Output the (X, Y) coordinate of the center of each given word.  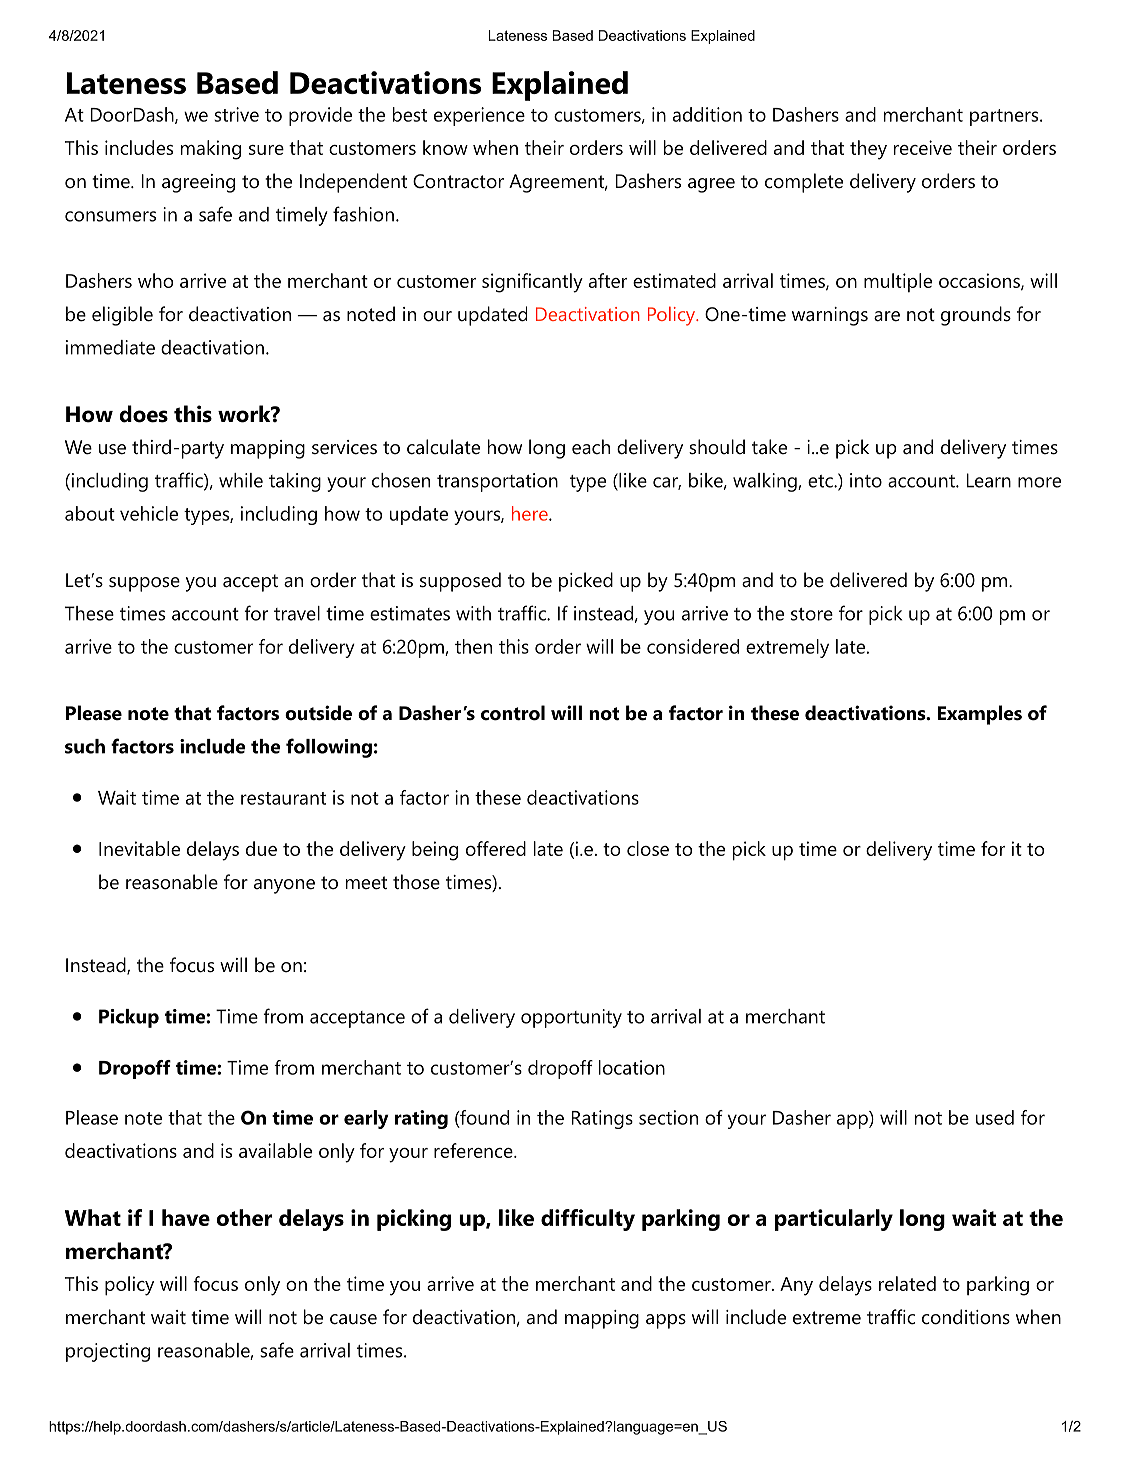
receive (923, 147)
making (211, 150)
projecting (108, 1352)
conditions (966, 1317)
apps (666, 1321)
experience (479, 116)
